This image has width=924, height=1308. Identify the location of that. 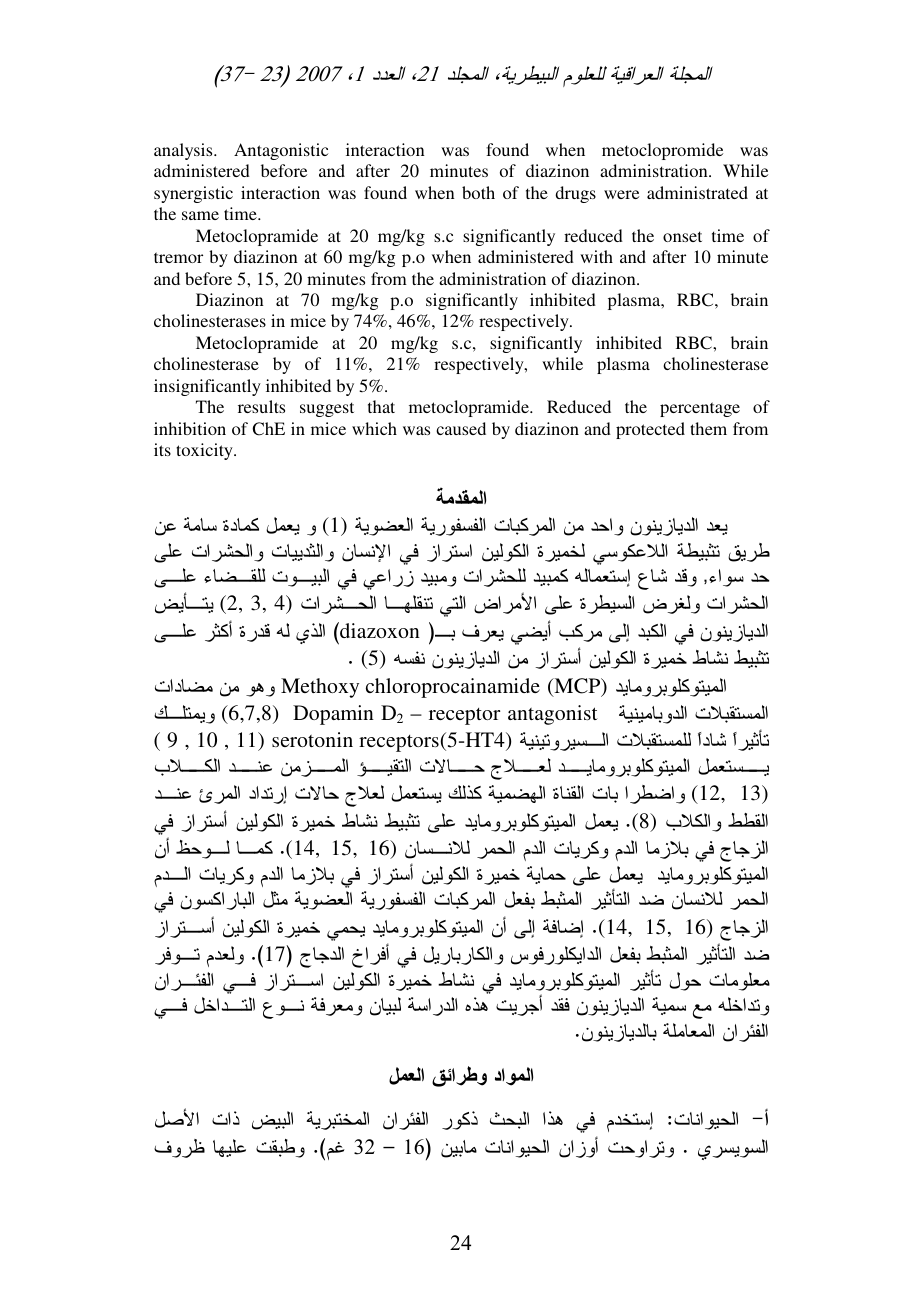
(381, 406).
